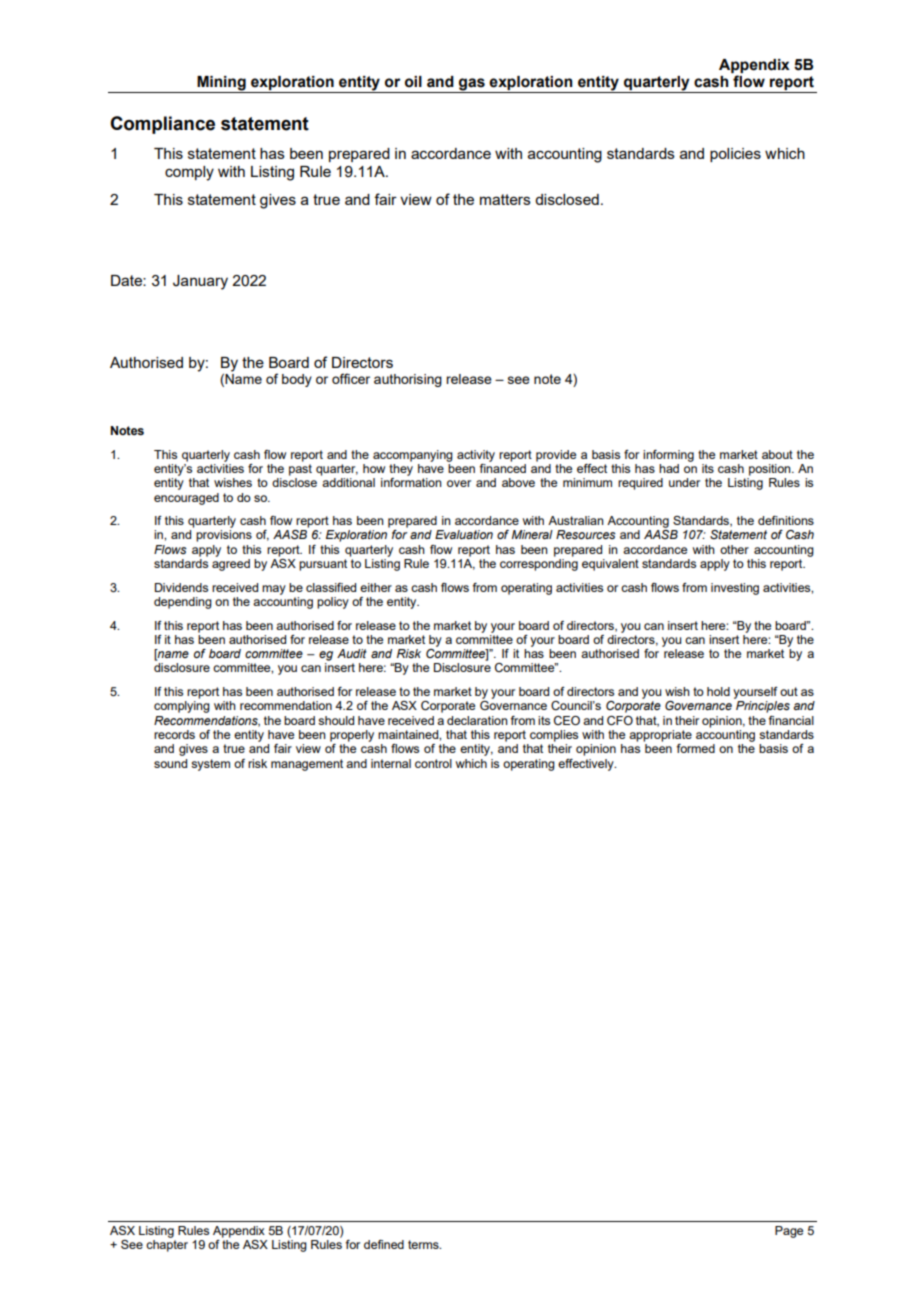 This screenshot has width=924, height=1307. I want to click on chapter, so click(167, 1246).
